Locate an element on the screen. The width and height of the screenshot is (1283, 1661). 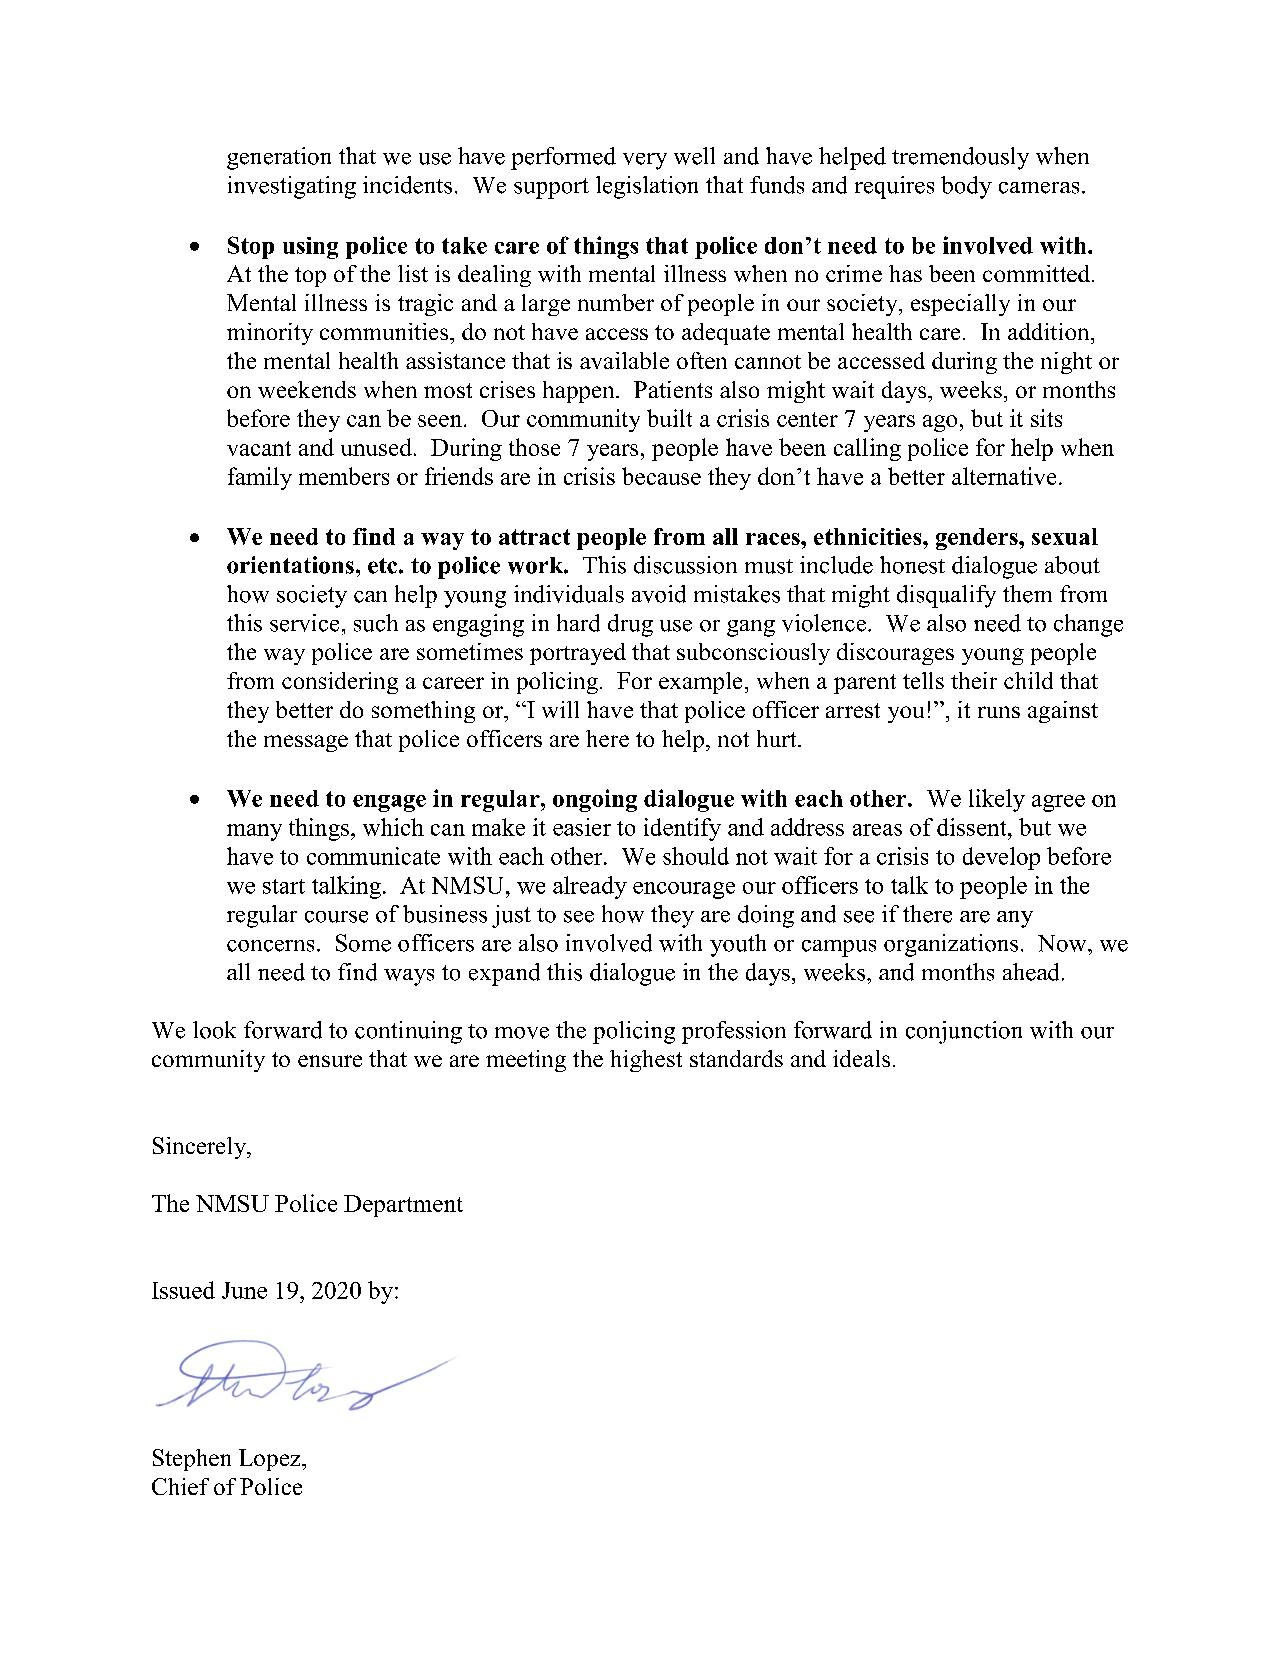
investigating is located at coordinates (292, 187).
